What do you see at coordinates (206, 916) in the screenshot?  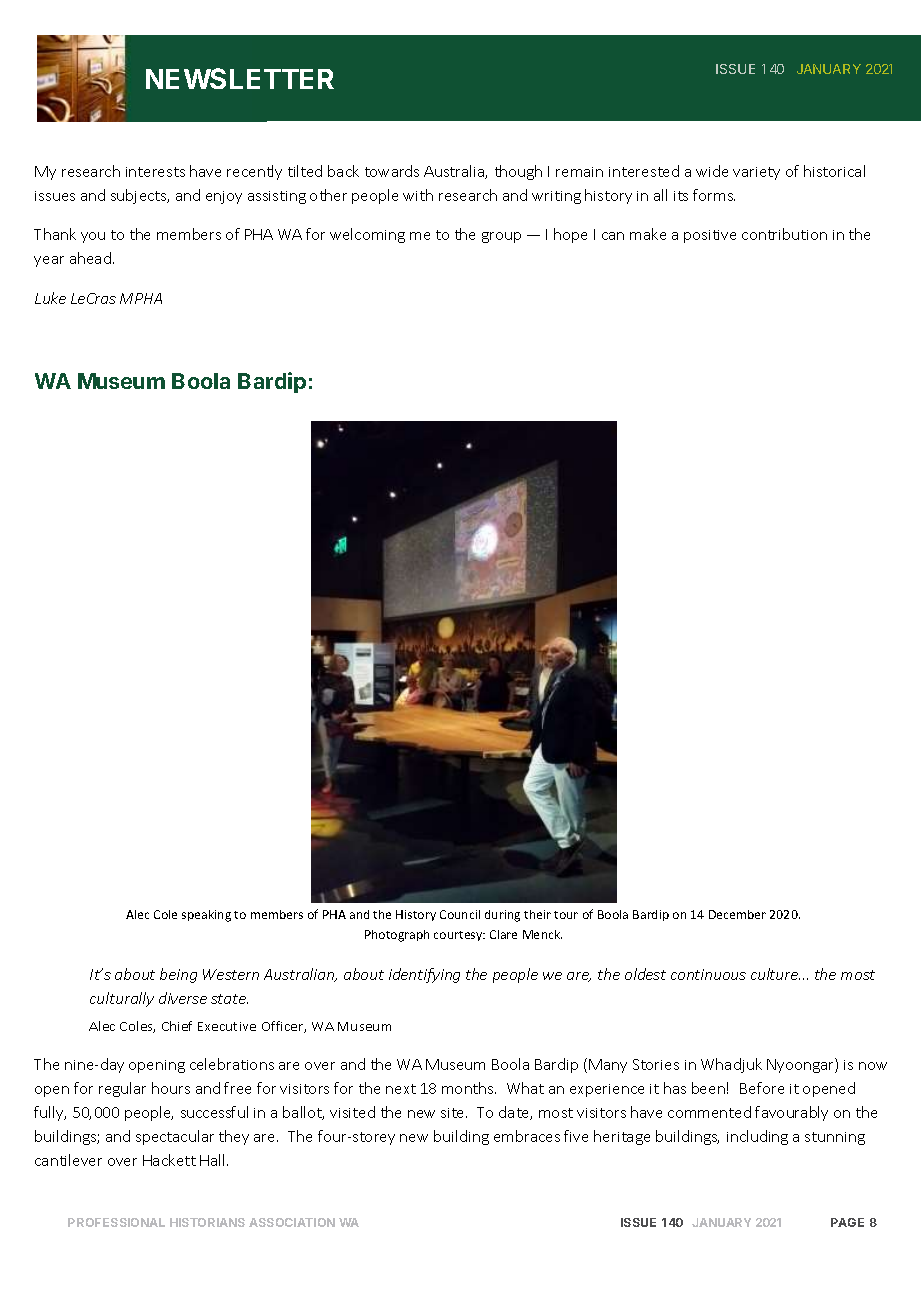 I see `speaking` at bounding box center [206, 916].
